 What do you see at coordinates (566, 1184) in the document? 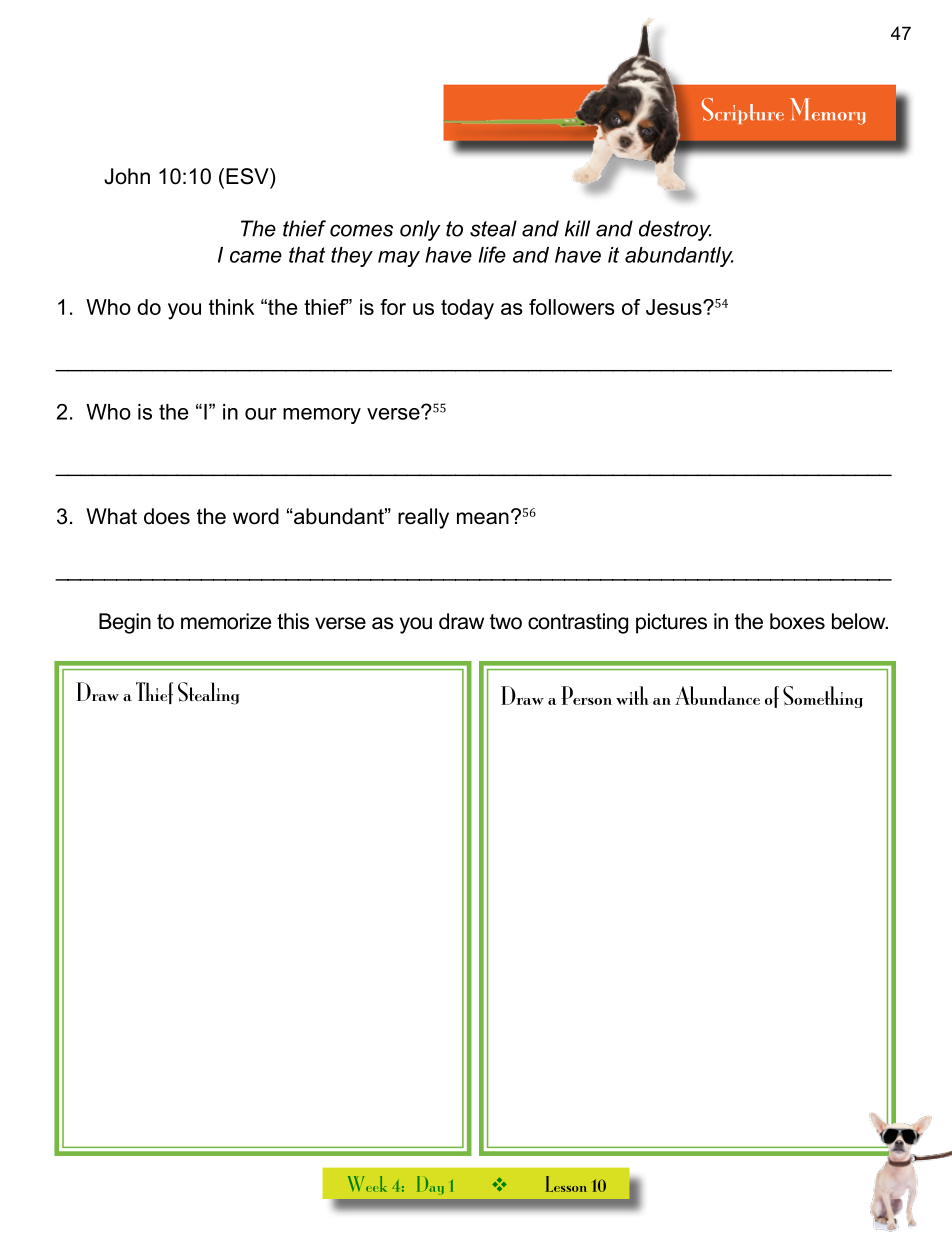
I see `Lesson` at bounding box center [566, 1184].
